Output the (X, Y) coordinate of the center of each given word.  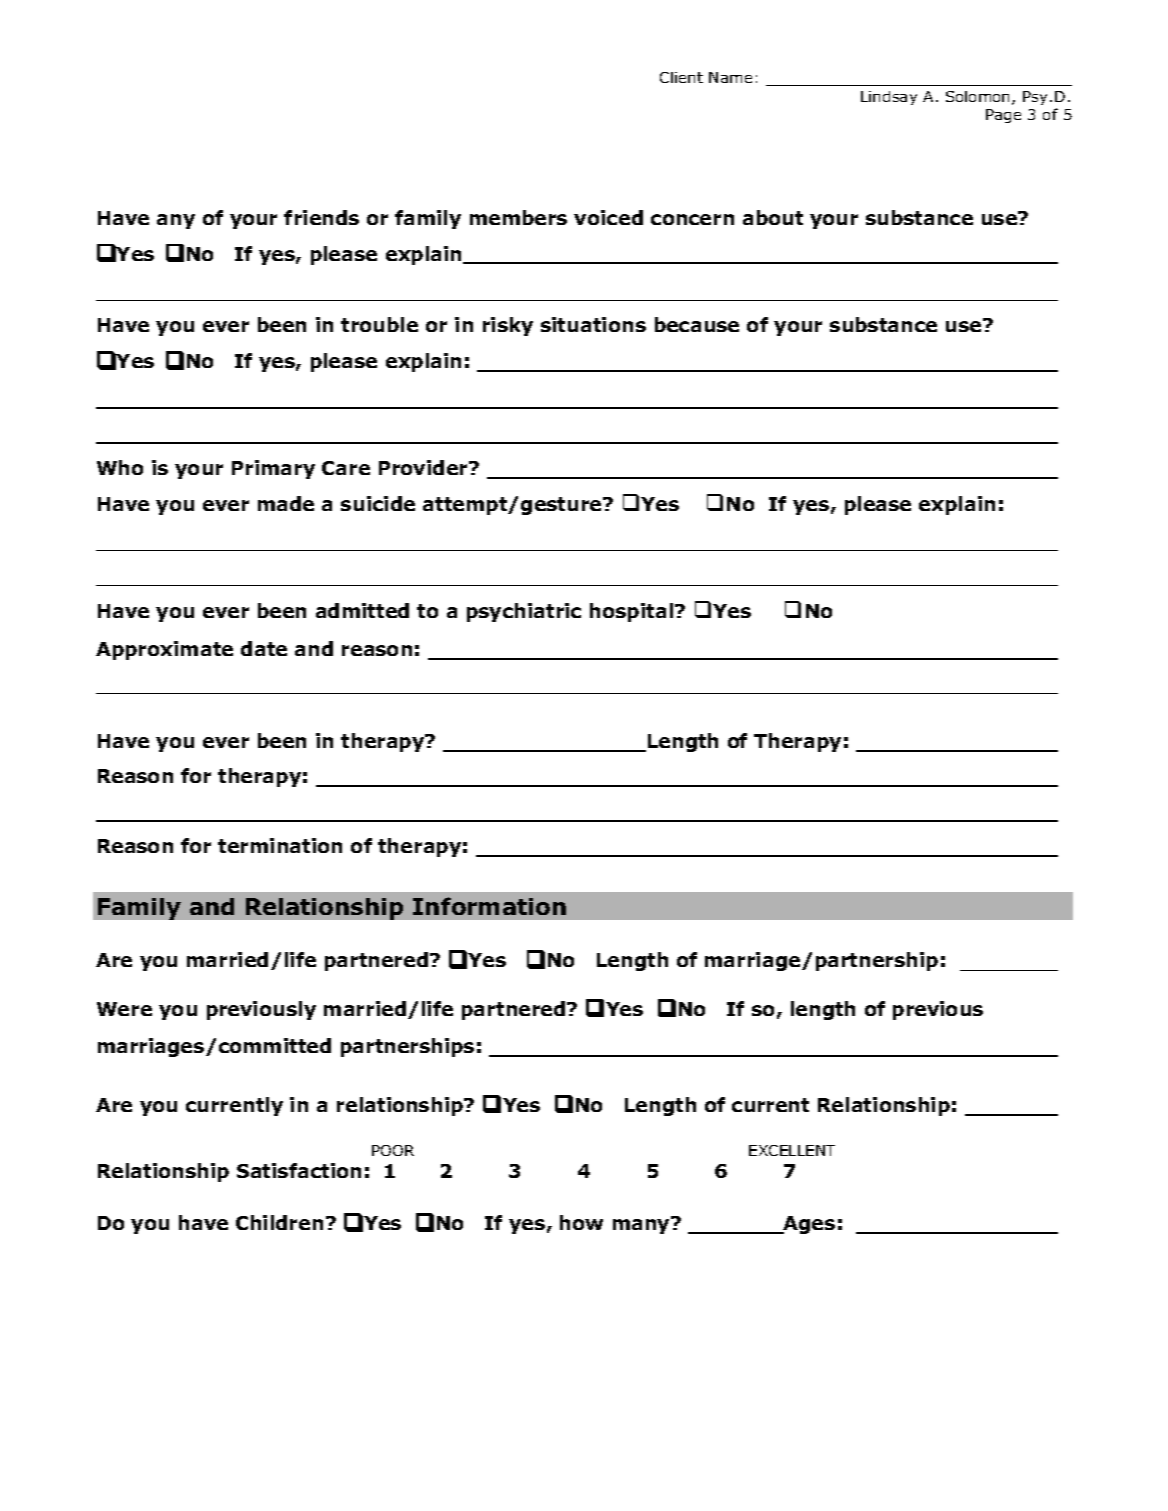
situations (593, 324)
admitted (362, 610)
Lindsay (889, 98)
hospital (633, 612)
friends (321, 217)
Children (279, 1222)
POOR (393, 1150)
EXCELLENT (792, 1150)
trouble (379, 324)
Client (681, 77)
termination (280, 845)
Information (489, 906)
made (286, 503)
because (697, 324)
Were (124, 1009)
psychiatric (524, 612)
